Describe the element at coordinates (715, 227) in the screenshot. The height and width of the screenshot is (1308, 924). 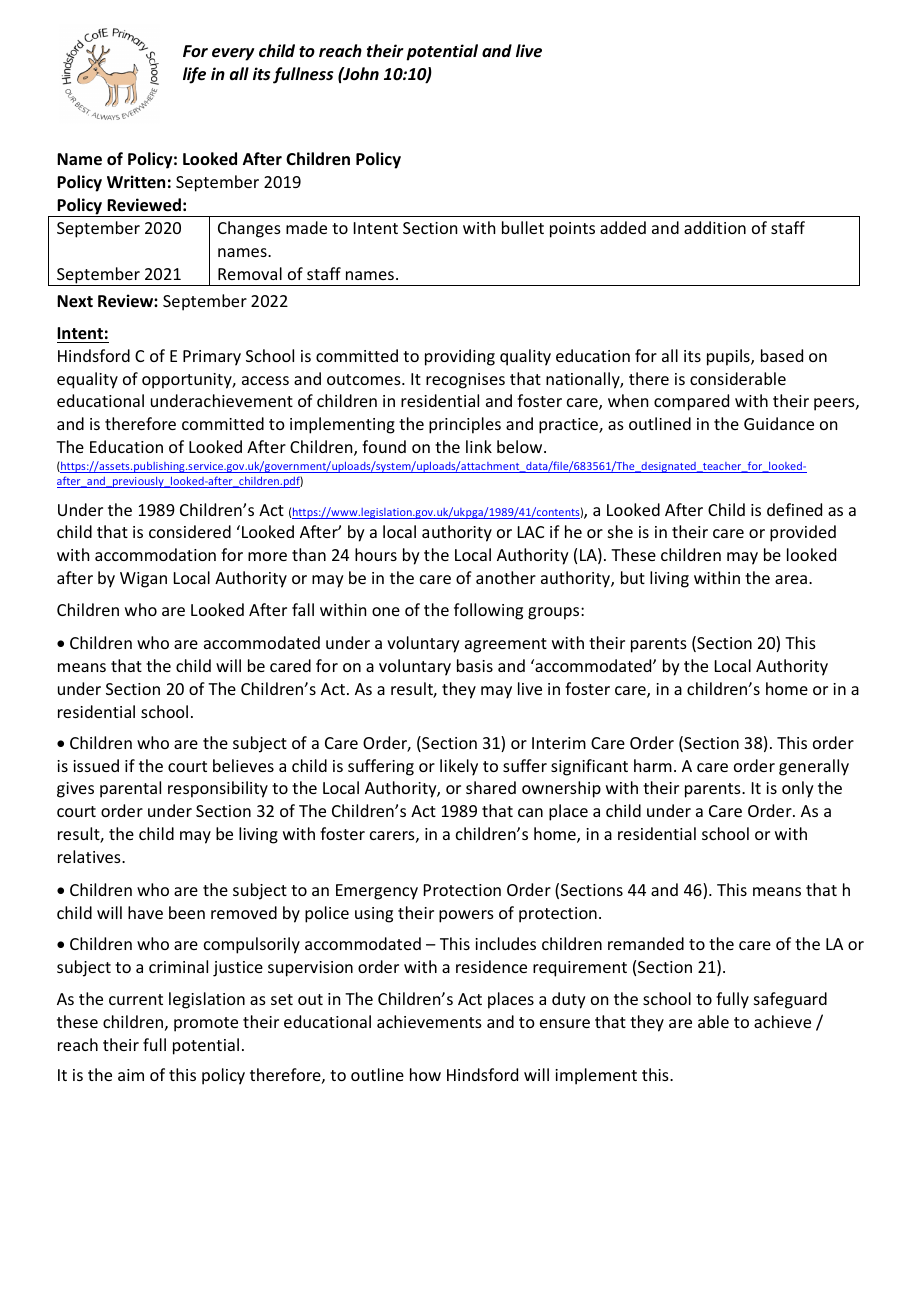
I see `addition` at that location.
